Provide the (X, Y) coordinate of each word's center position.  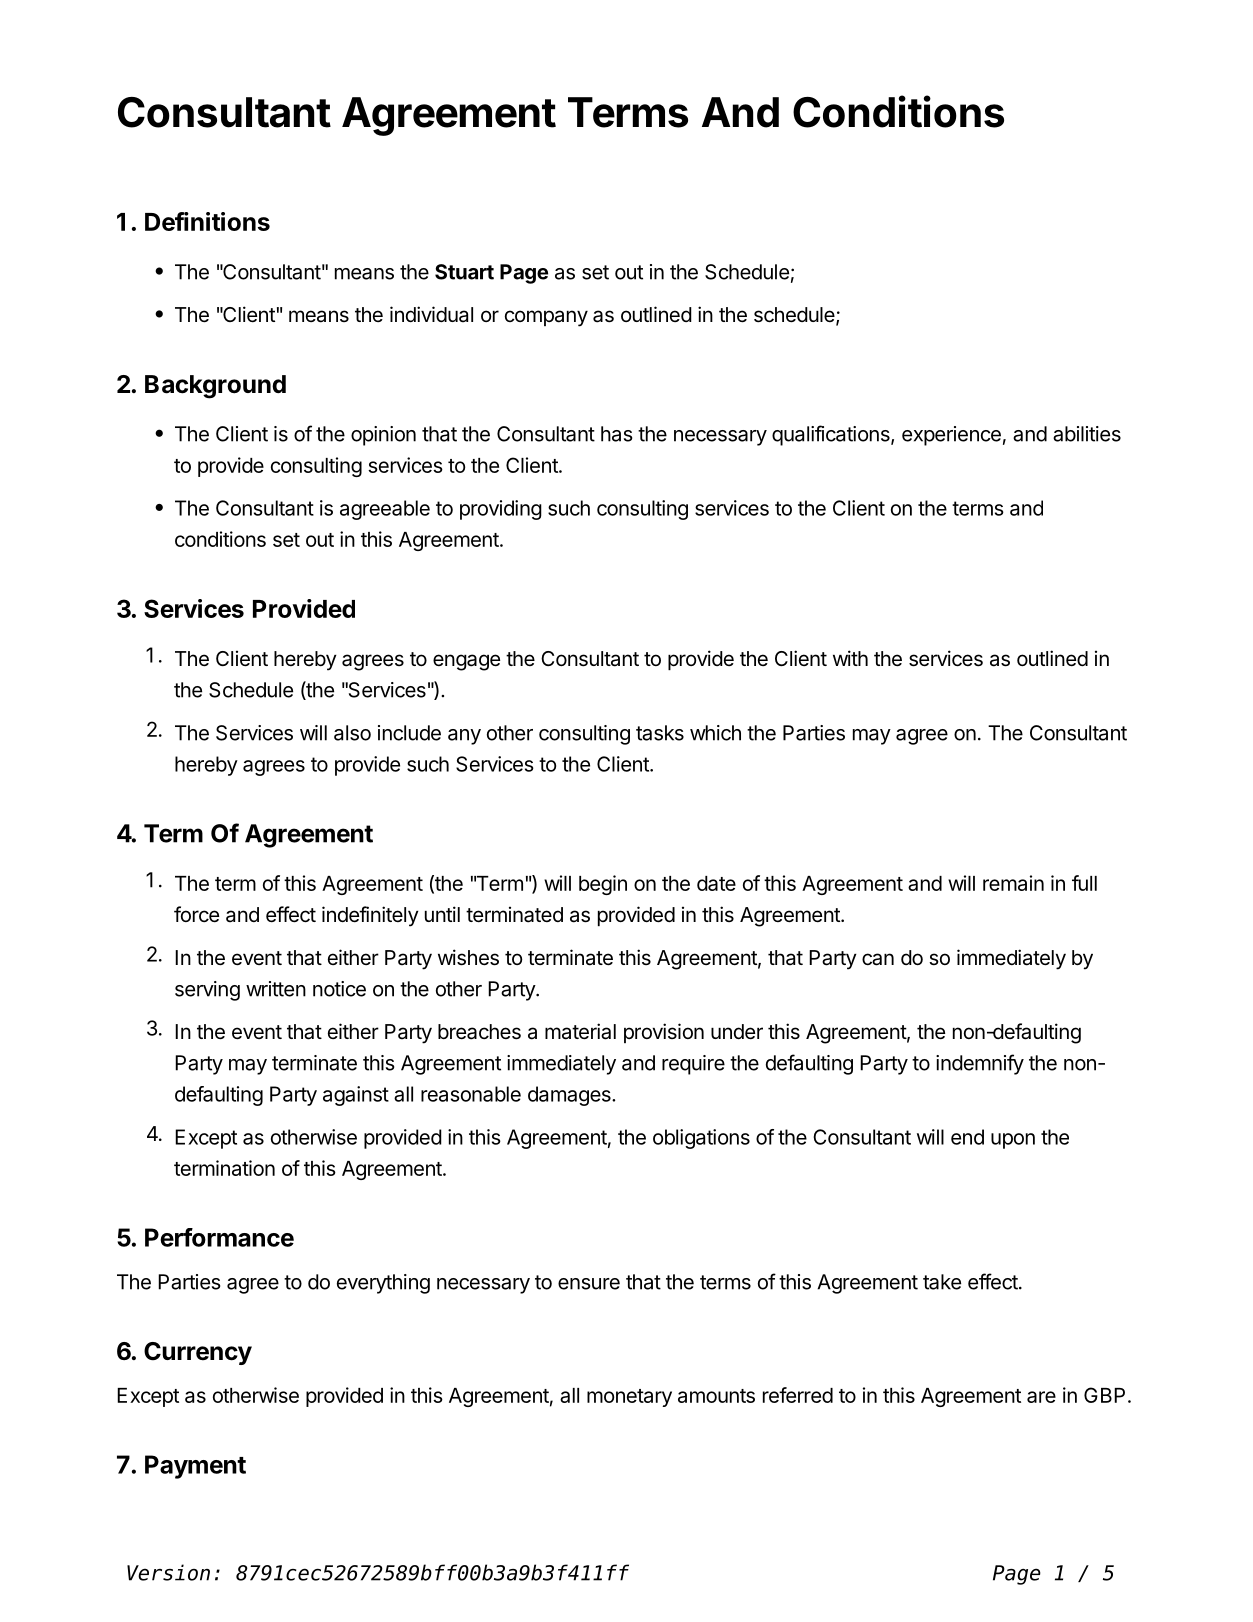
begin (603, 885)
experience (951, 436)
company (546, 318)
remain (1013, 883)
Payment (195, 1467)
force (196, 914)
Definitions (207, 221)
